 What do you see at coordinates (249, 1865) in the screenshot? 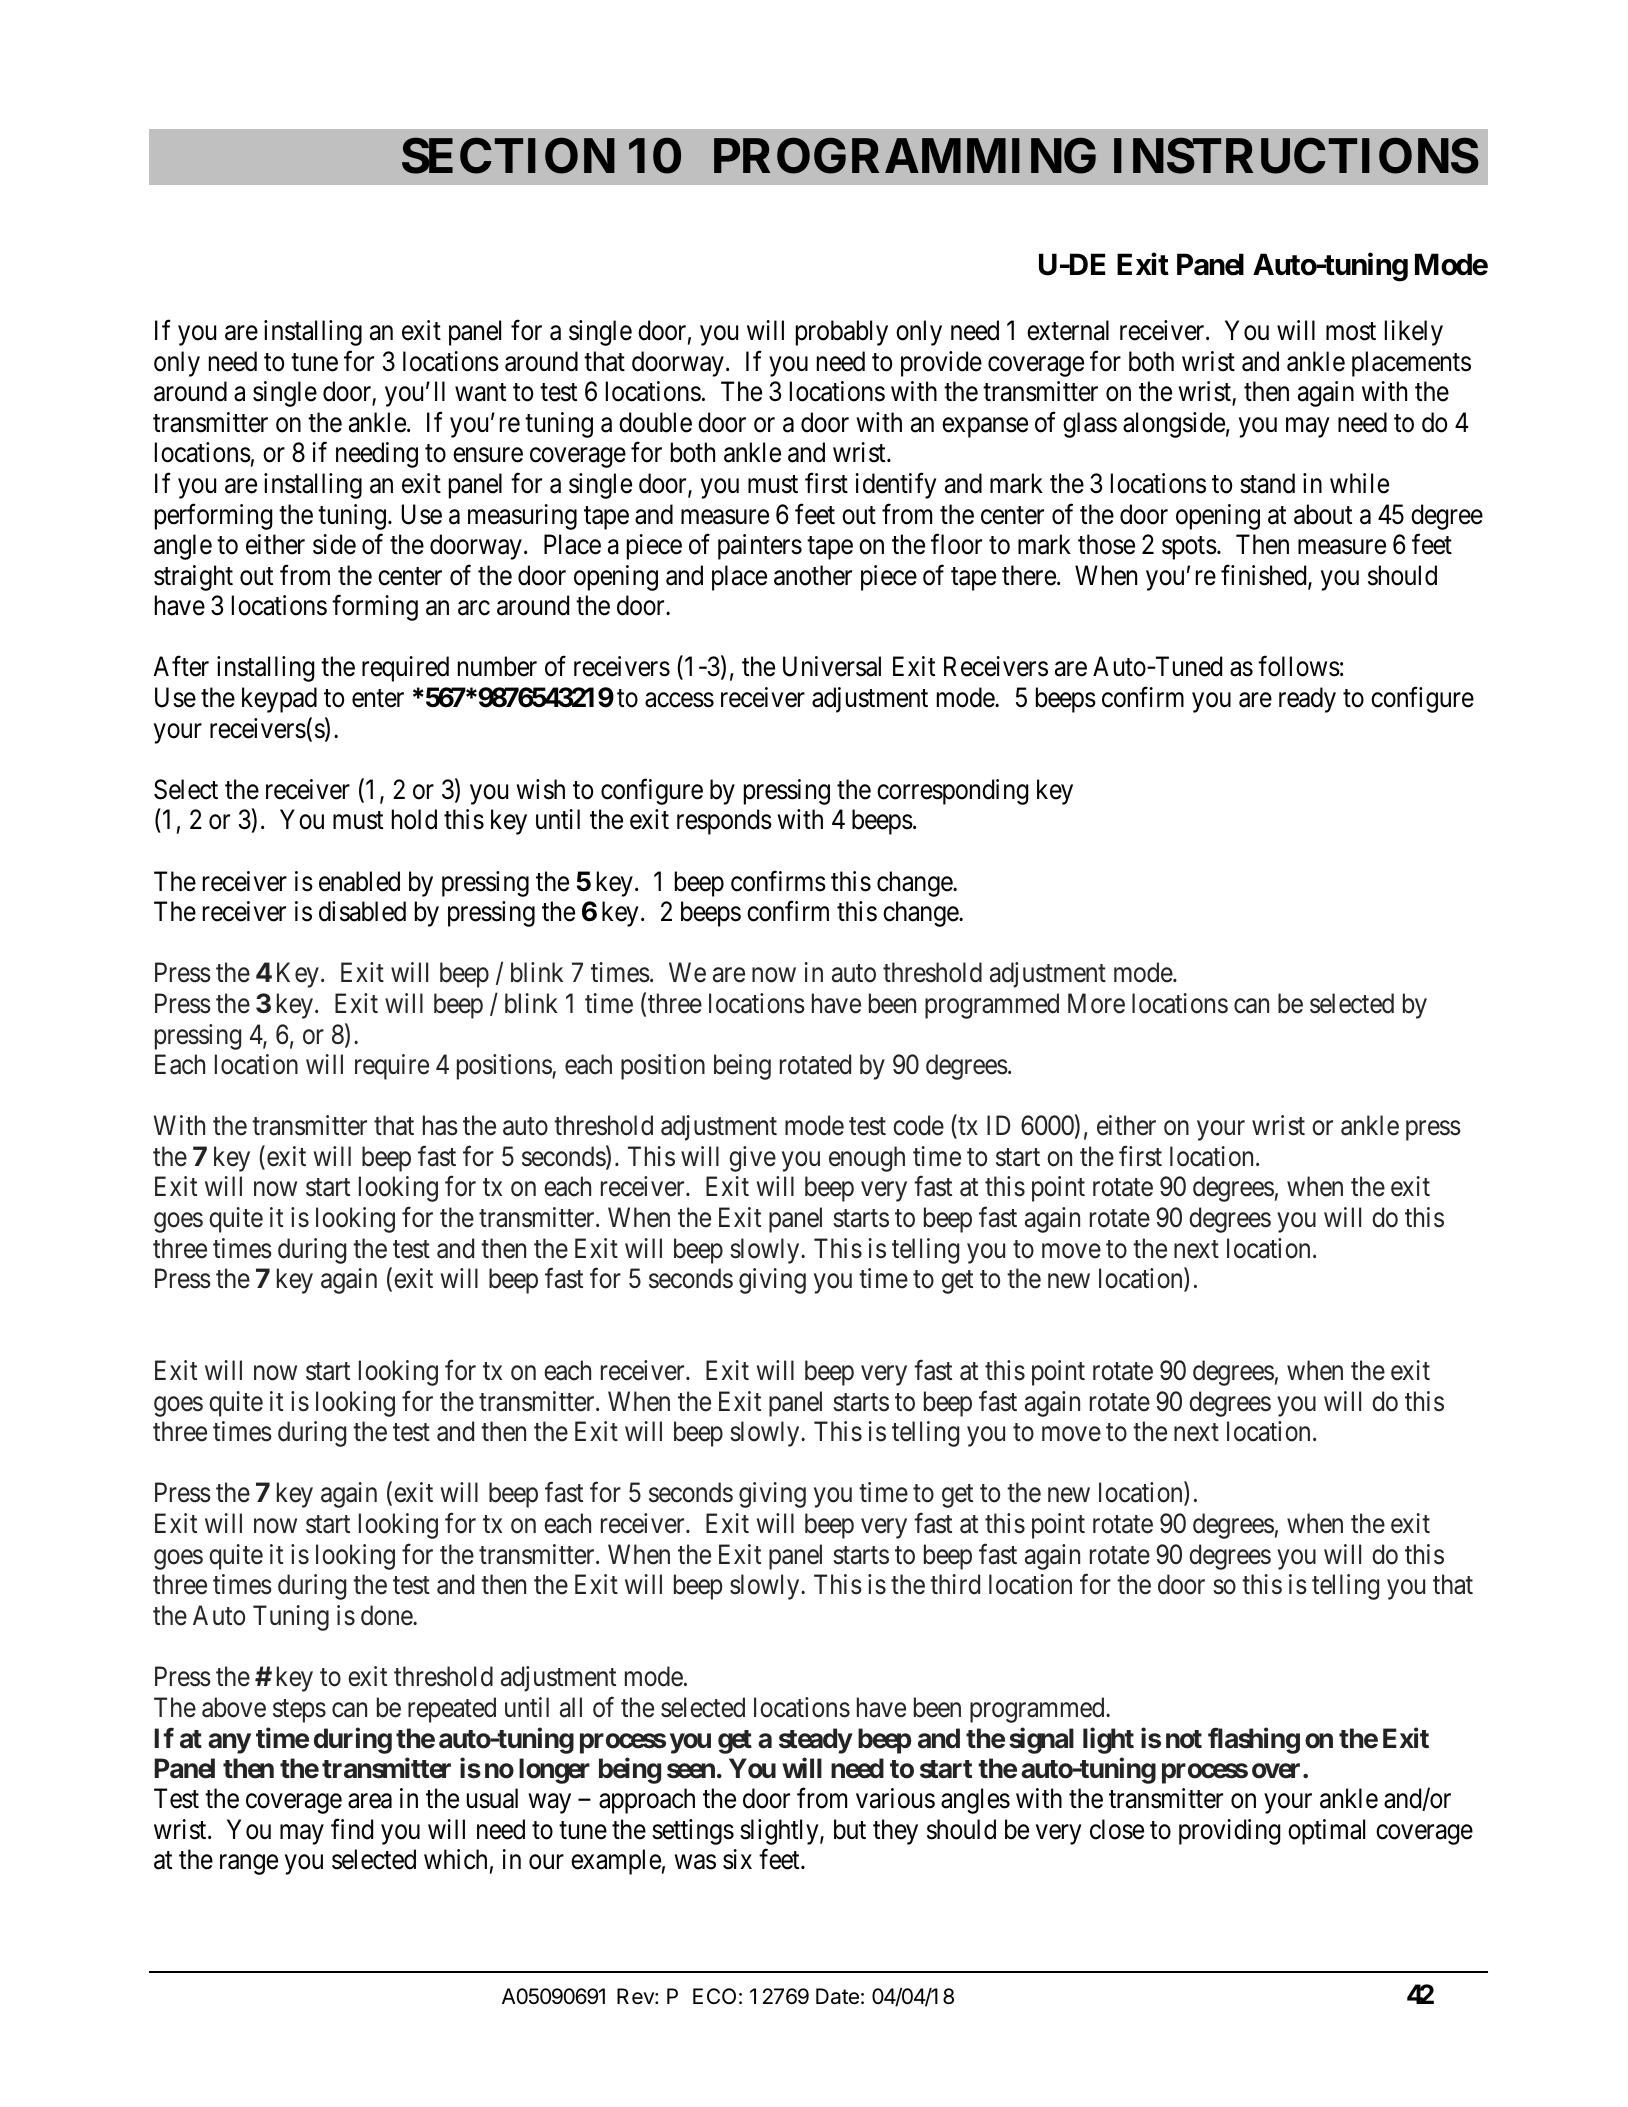
I see `range` at bounding box center [249, 1865].
